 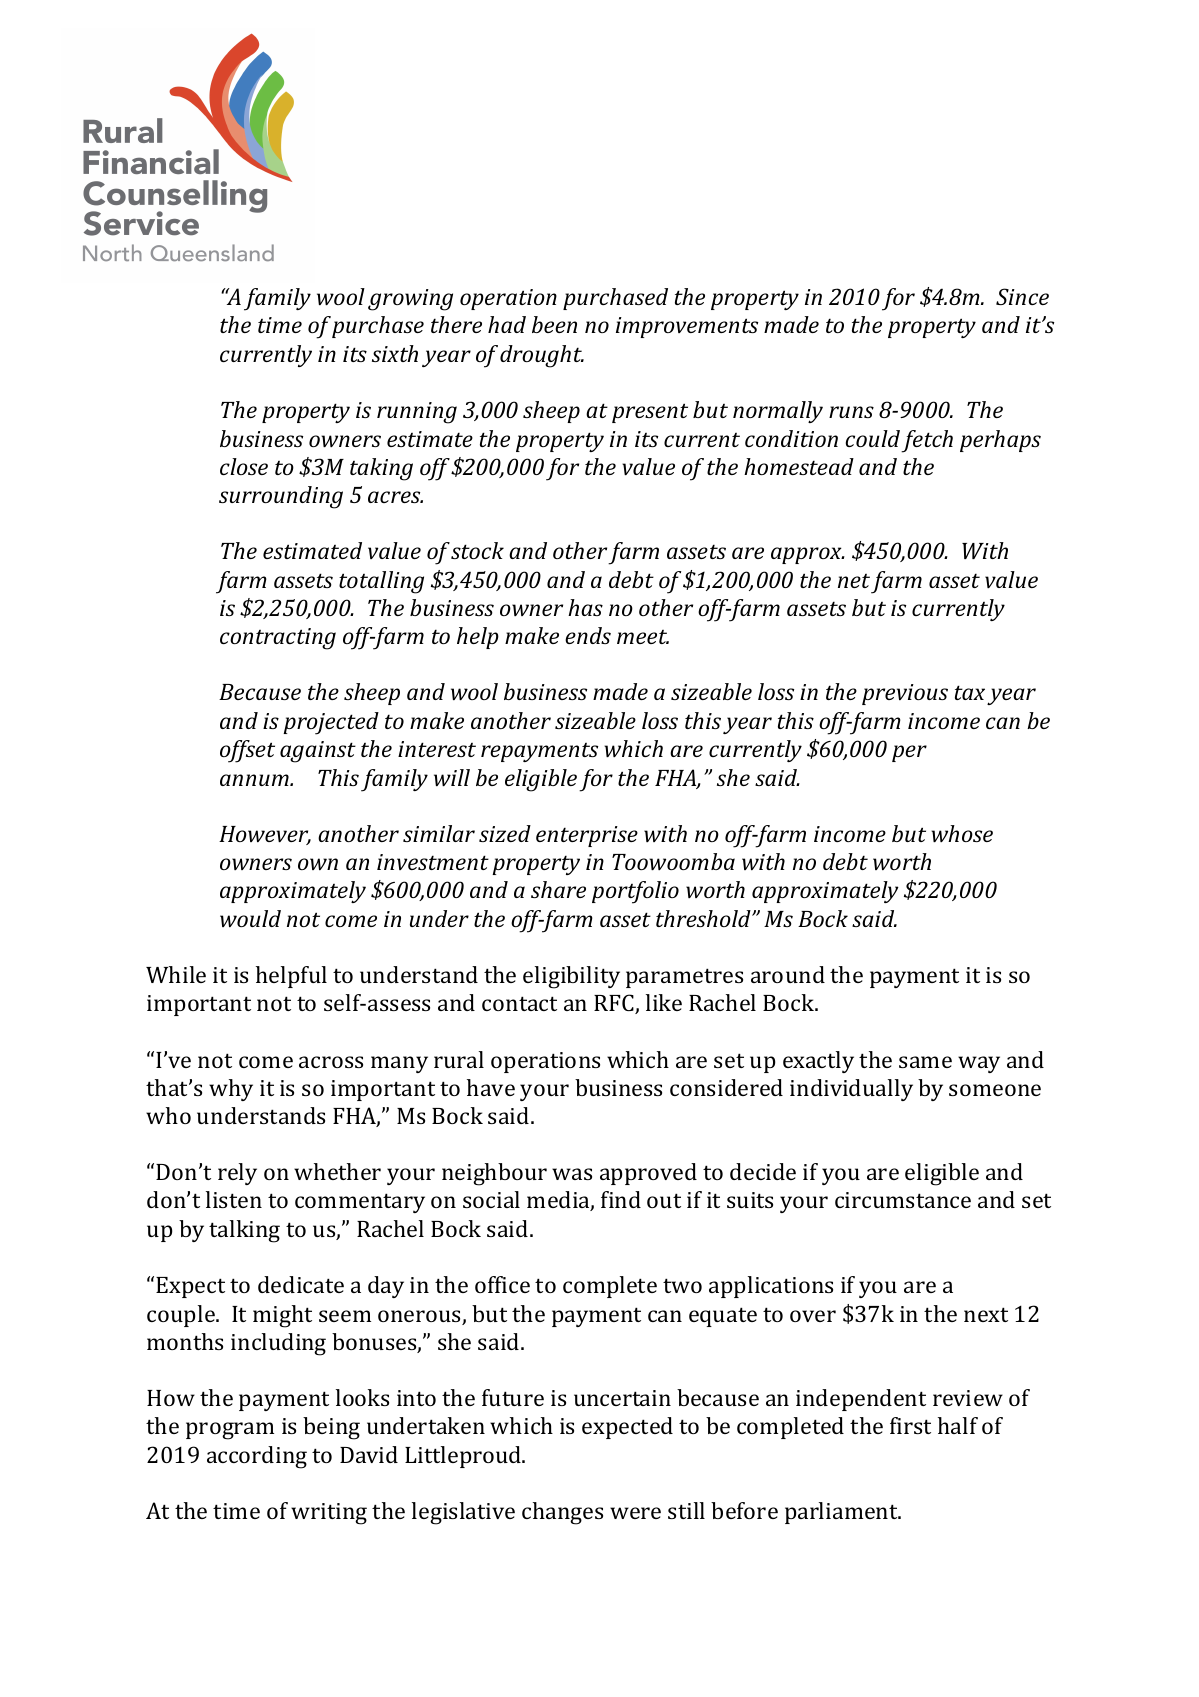 What do you see at coordinates (231, 1090) in the page?
I see `why` at bounding box center [231, 1090].
